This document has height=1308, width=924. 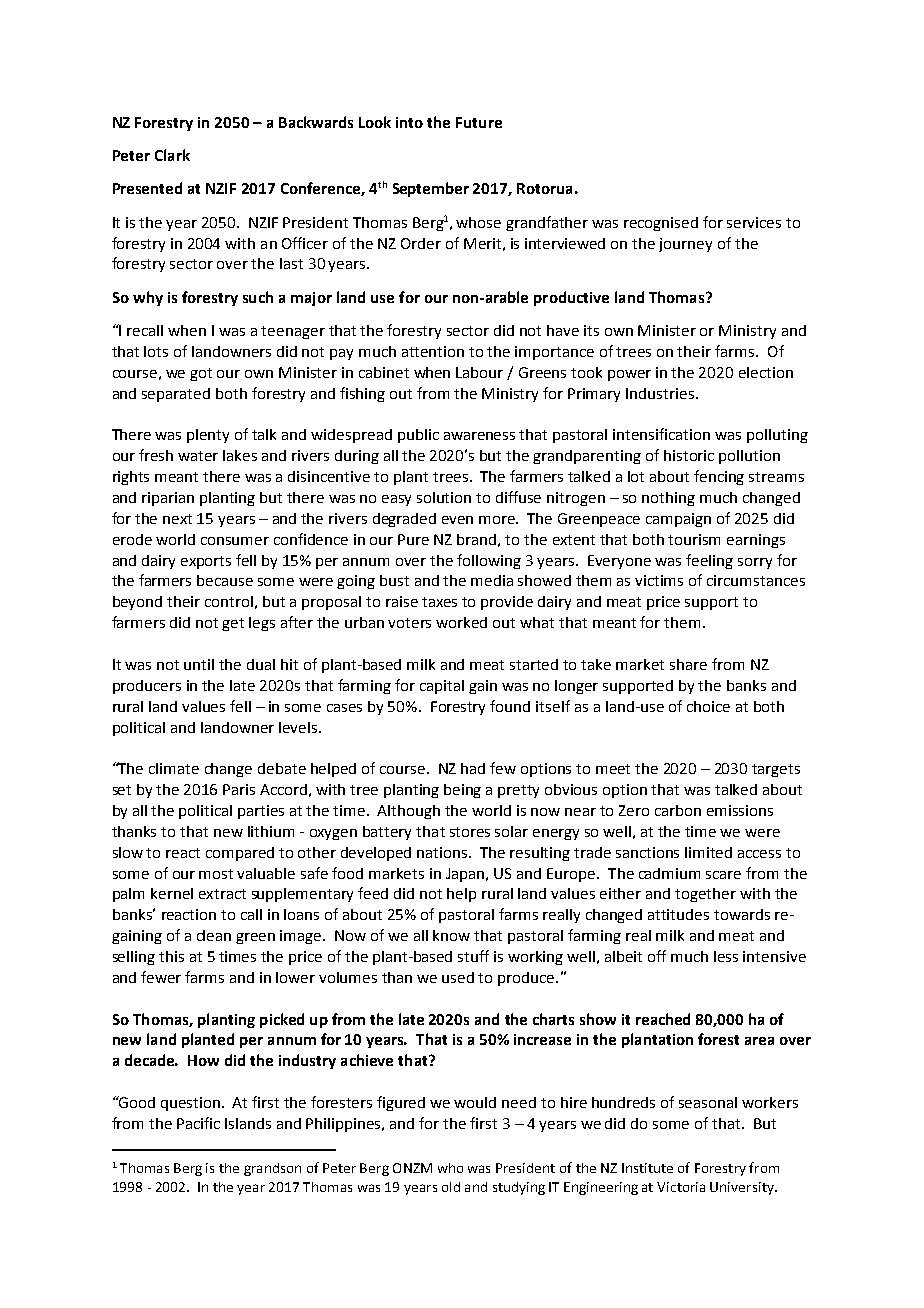 I want to click on recognised, so click(x=661, y=224).
